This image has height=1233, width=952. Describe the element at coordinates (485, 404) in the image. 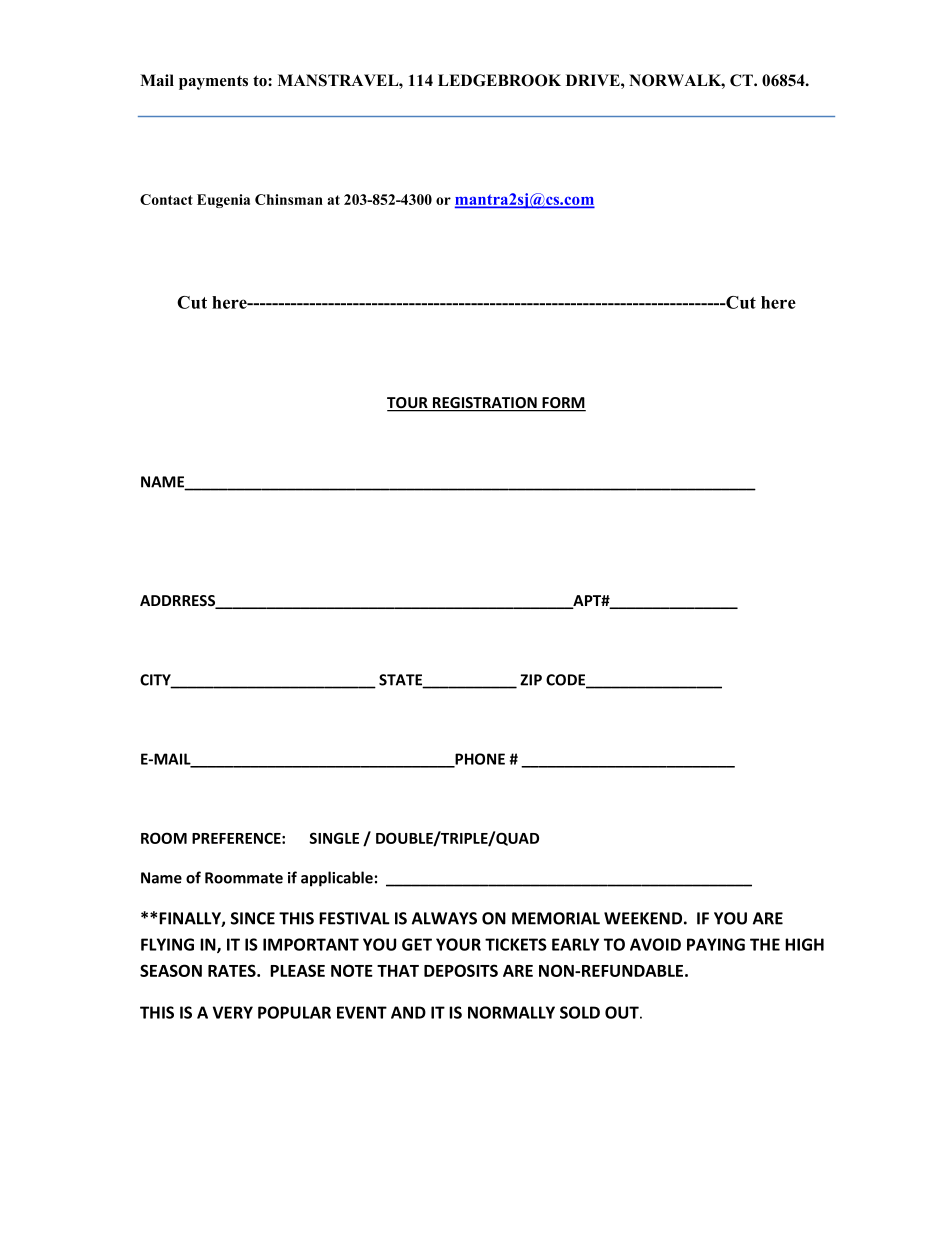

I see `REGISTRATION` at that location.
